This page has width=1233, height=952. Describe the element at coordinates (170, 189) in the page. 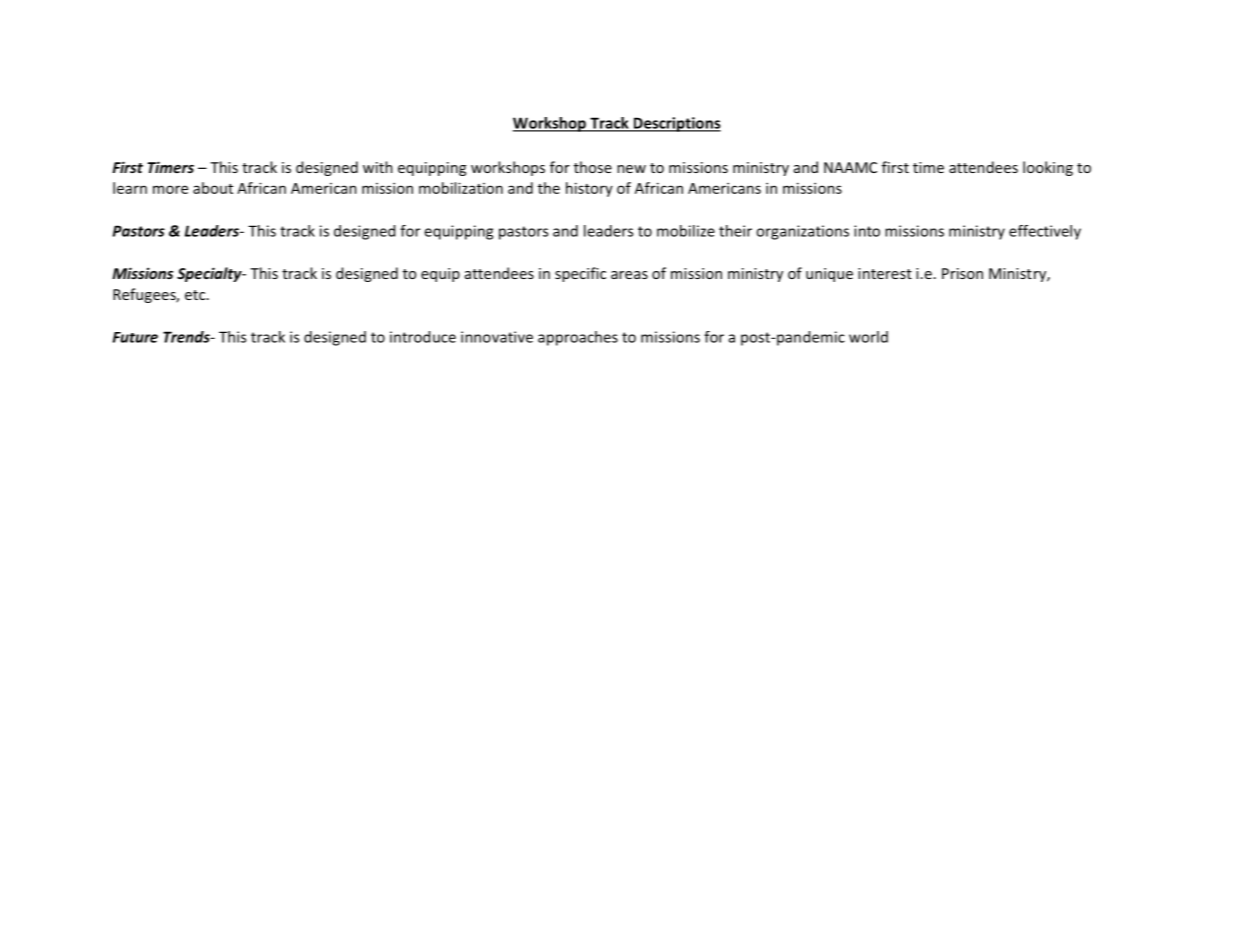

I see `more` at that location.
